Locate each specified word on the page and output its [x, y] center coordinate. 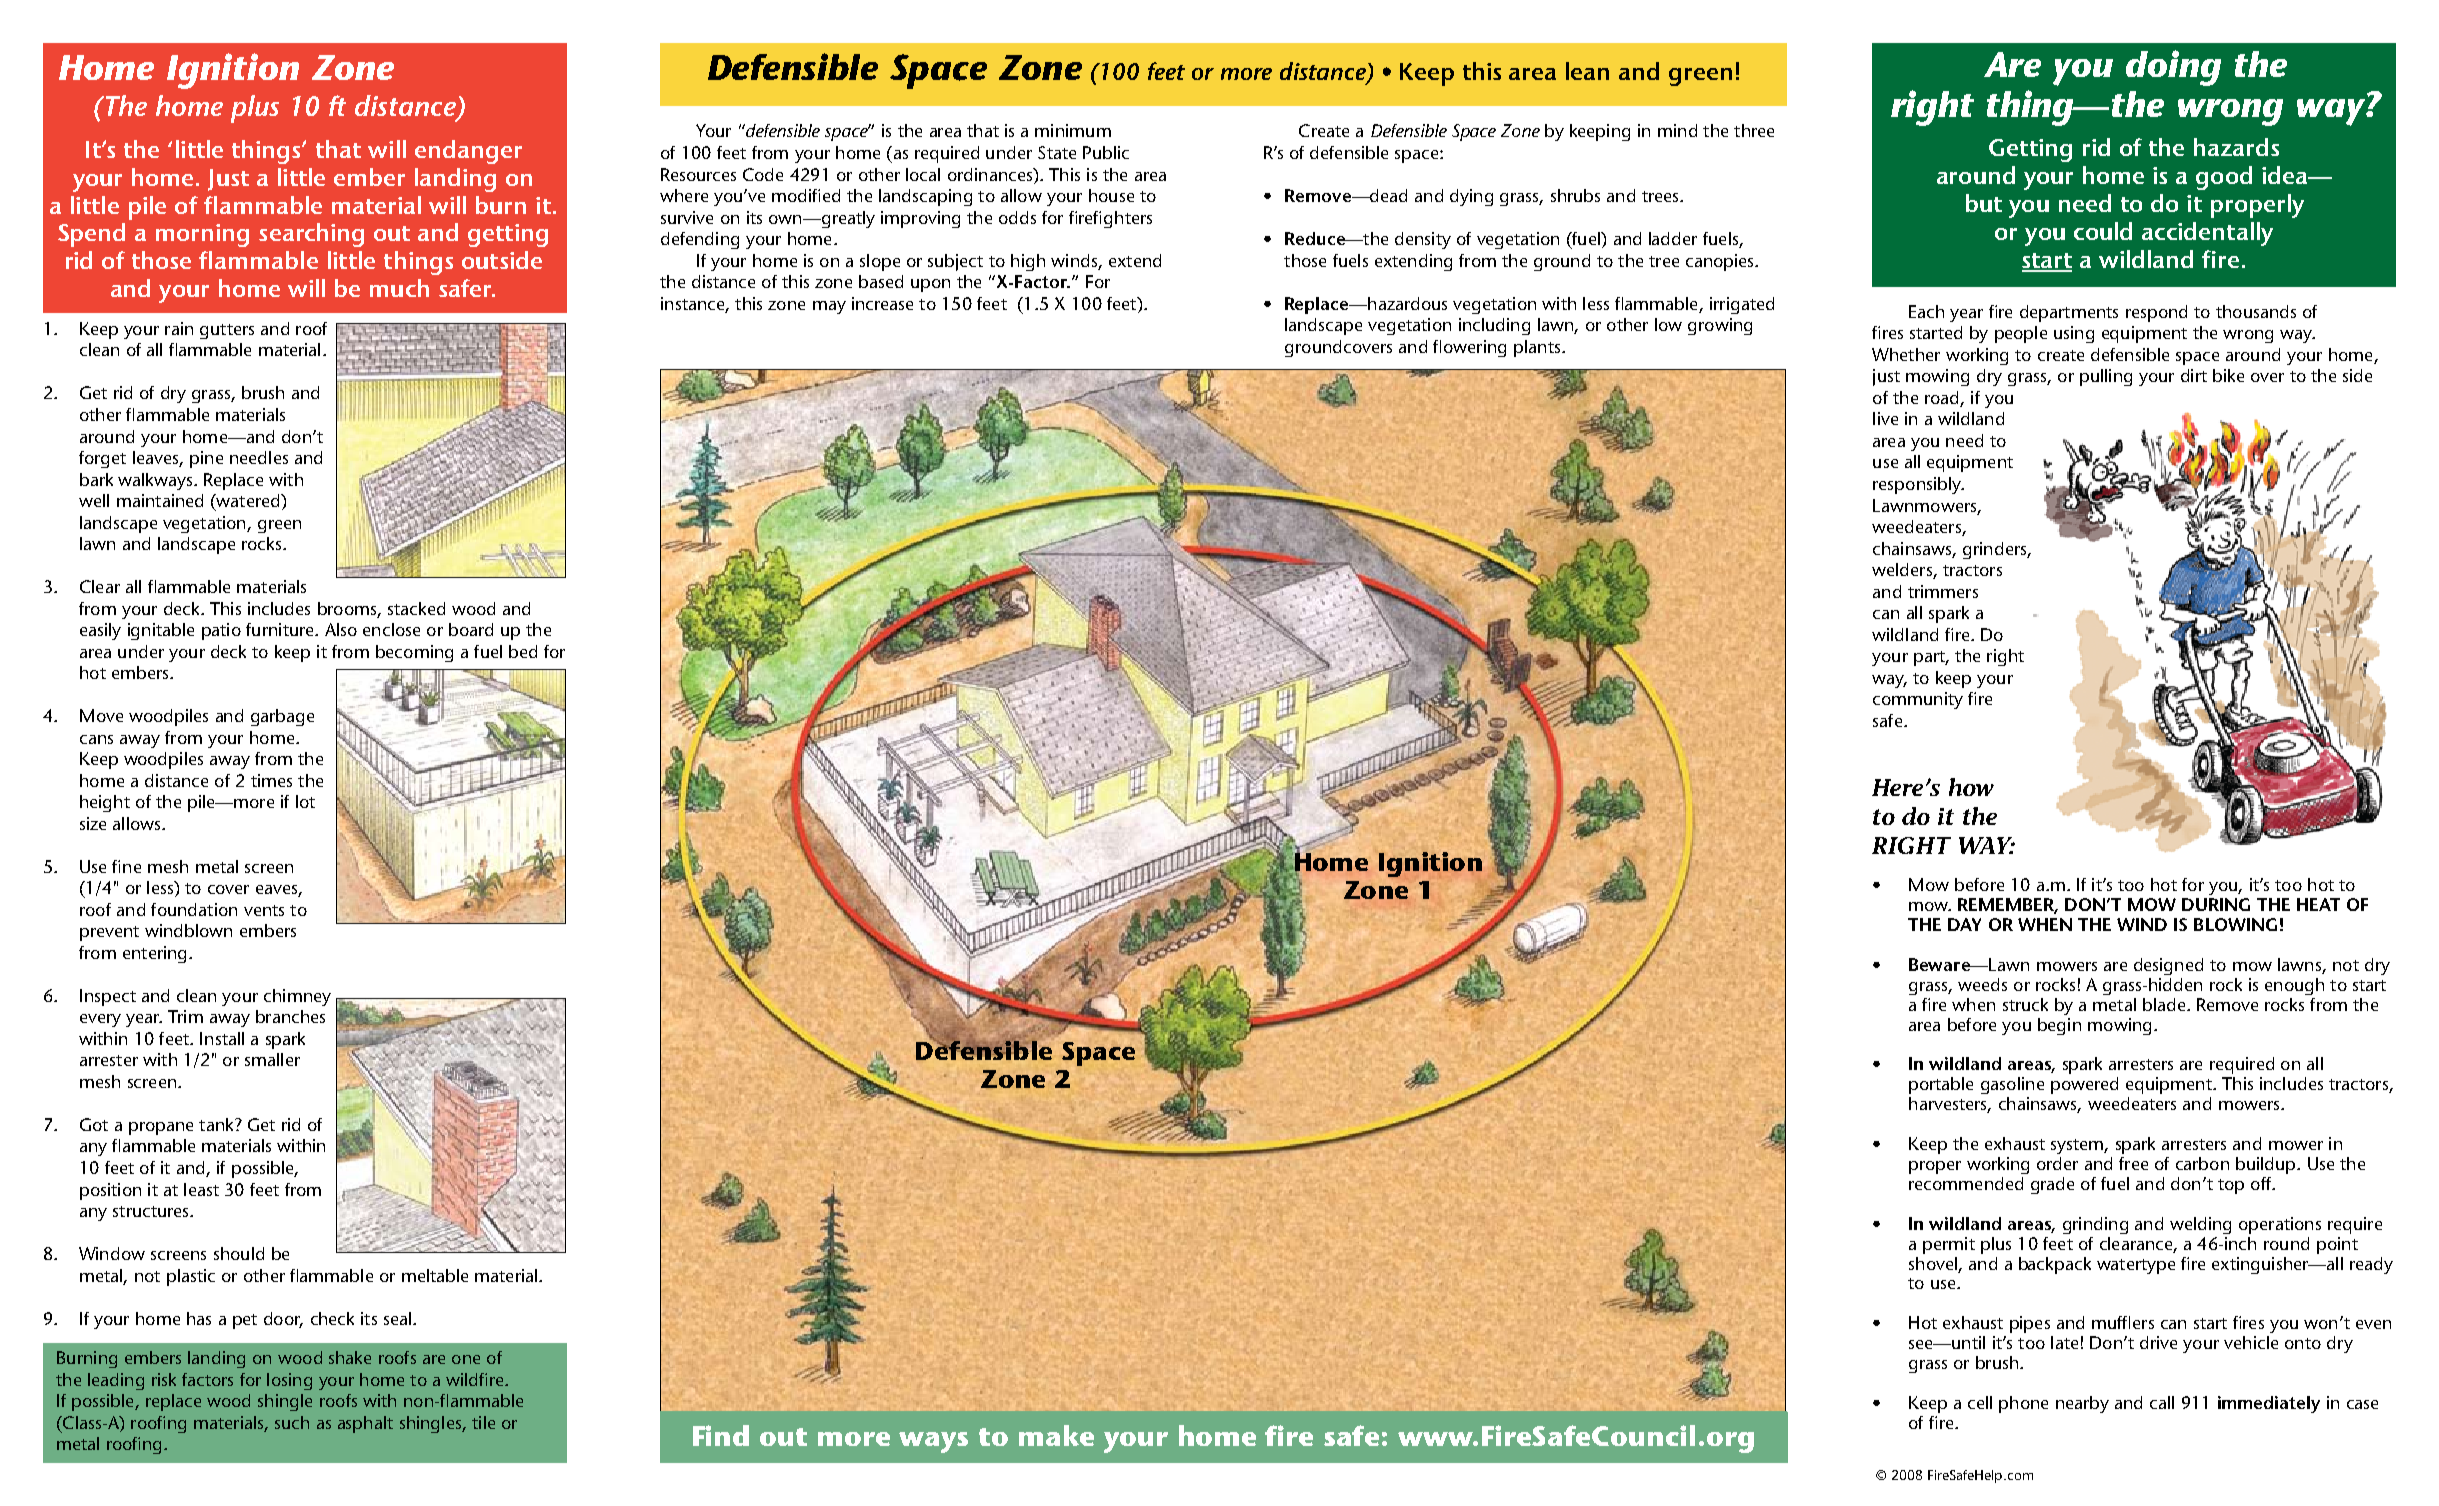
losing [289, 1381]
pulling [2106, 377]
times [271, 780]
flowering [1469, 348]
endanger [468, 152]
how [1971, 787]
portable [1941, 1085]
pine [206, 459]
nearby [2082, 1404]
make [1056, 1435]
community [1918, 700]
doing [2173, 68]
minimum [1073, 130]
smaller [272, 1059]
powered [2084, 1085]
